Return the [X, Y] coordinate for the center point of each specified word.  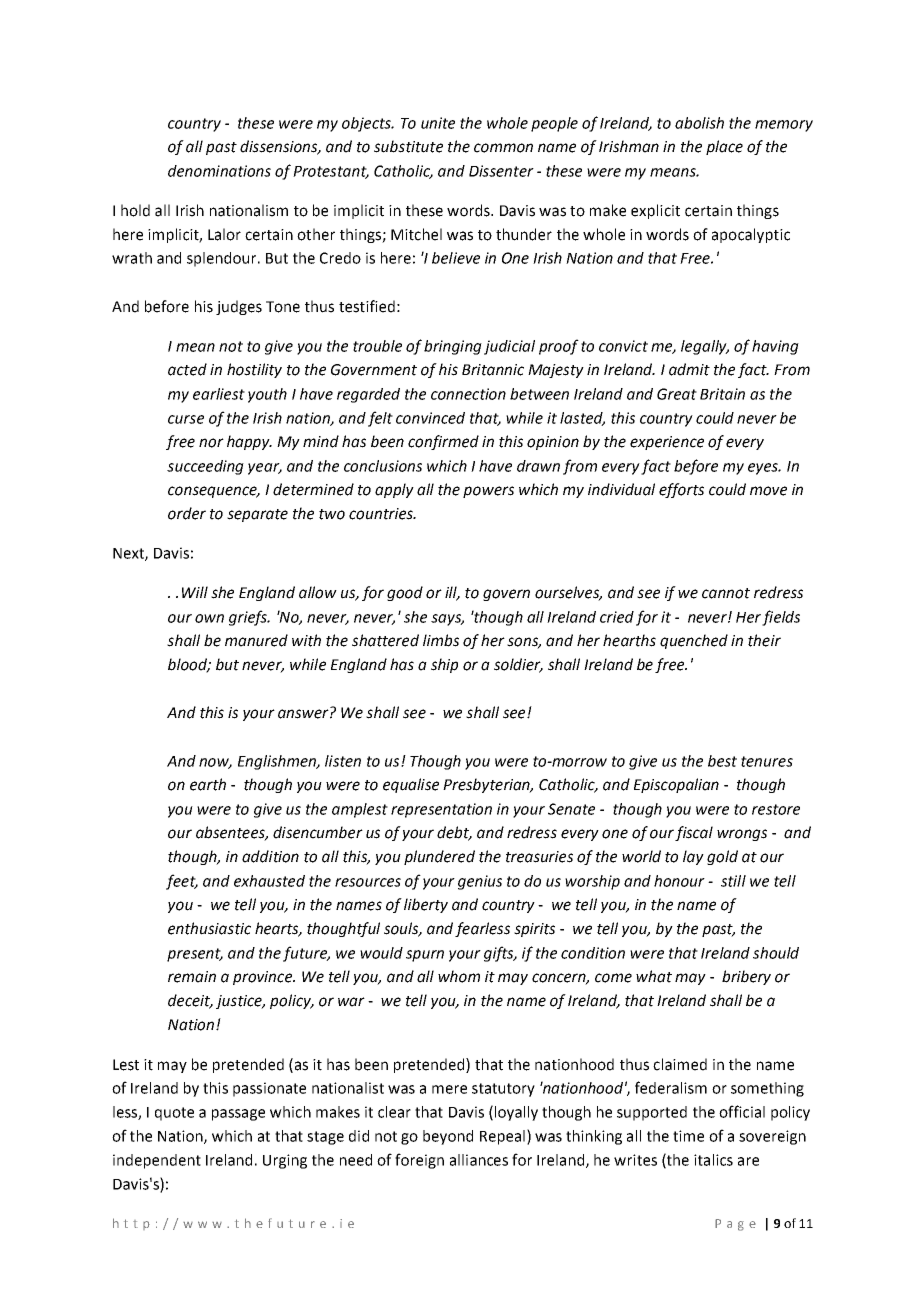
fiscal [694, 833]
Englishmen [278, 762]
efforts [681, 490]
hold [135, 210]
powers [488, 492]
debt [454, 833]
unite [438, 123]
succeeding [205, 467]
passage [238, 1115]
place [724, 147]
